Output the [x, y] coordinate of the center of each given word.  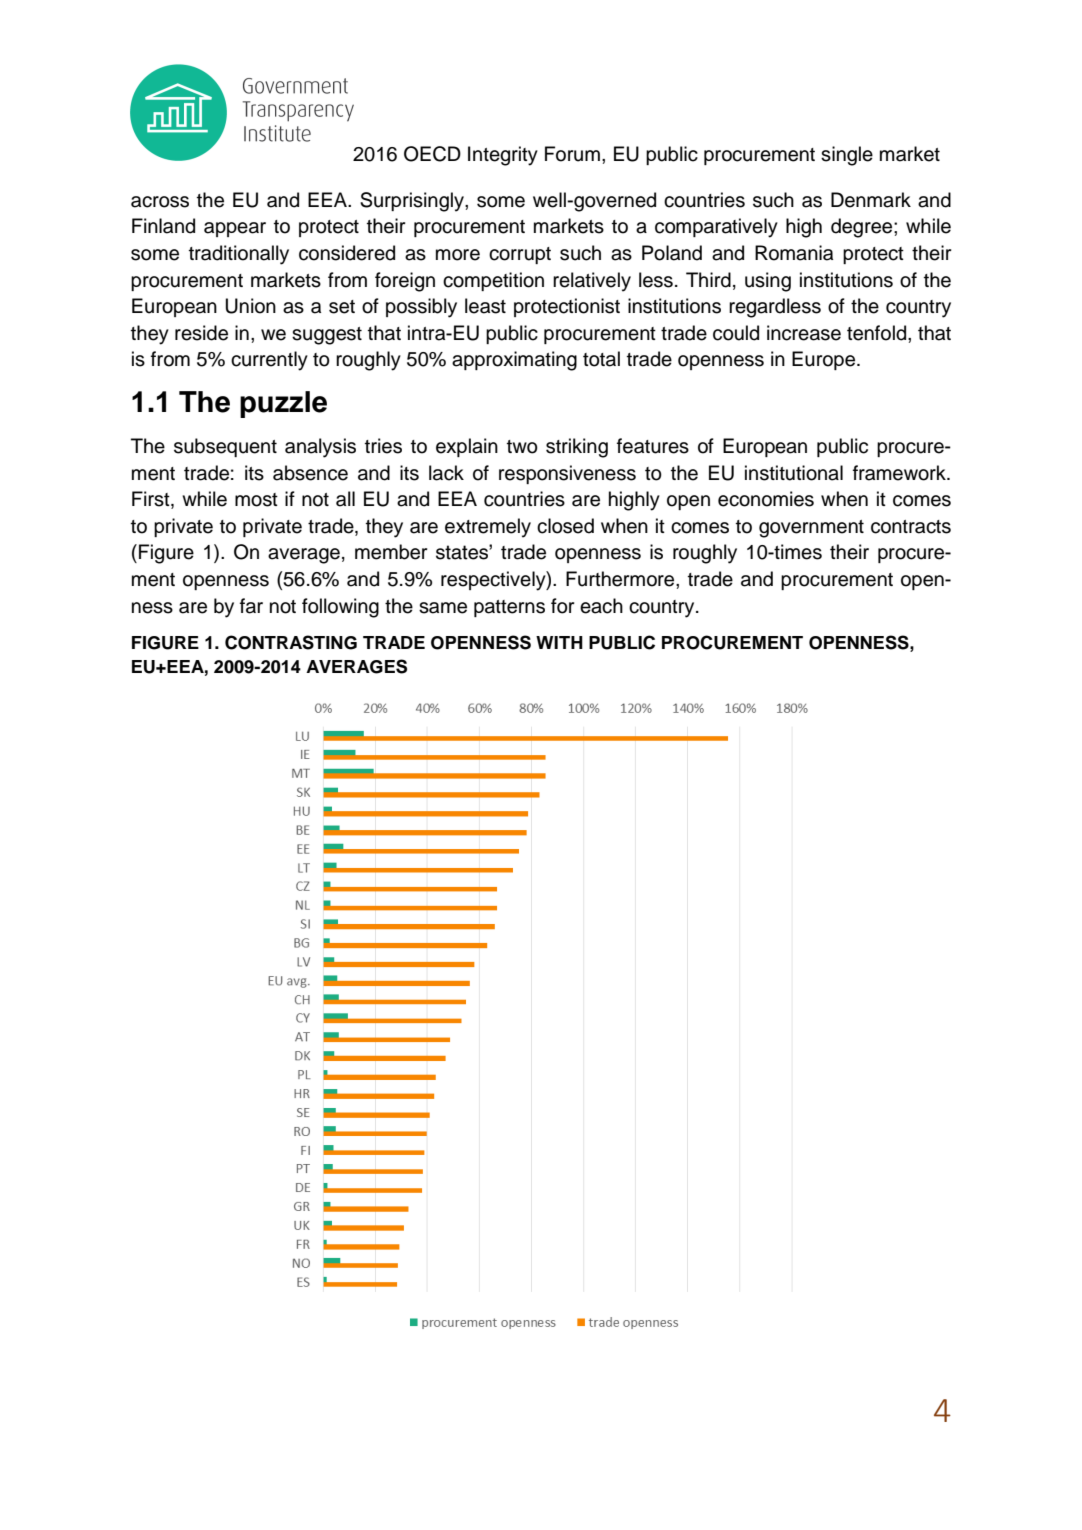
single [847, 156]
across [160, 202]
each [601, 606]
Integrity [503, 156]
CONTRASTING [291, 642]
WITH [559, 642]
